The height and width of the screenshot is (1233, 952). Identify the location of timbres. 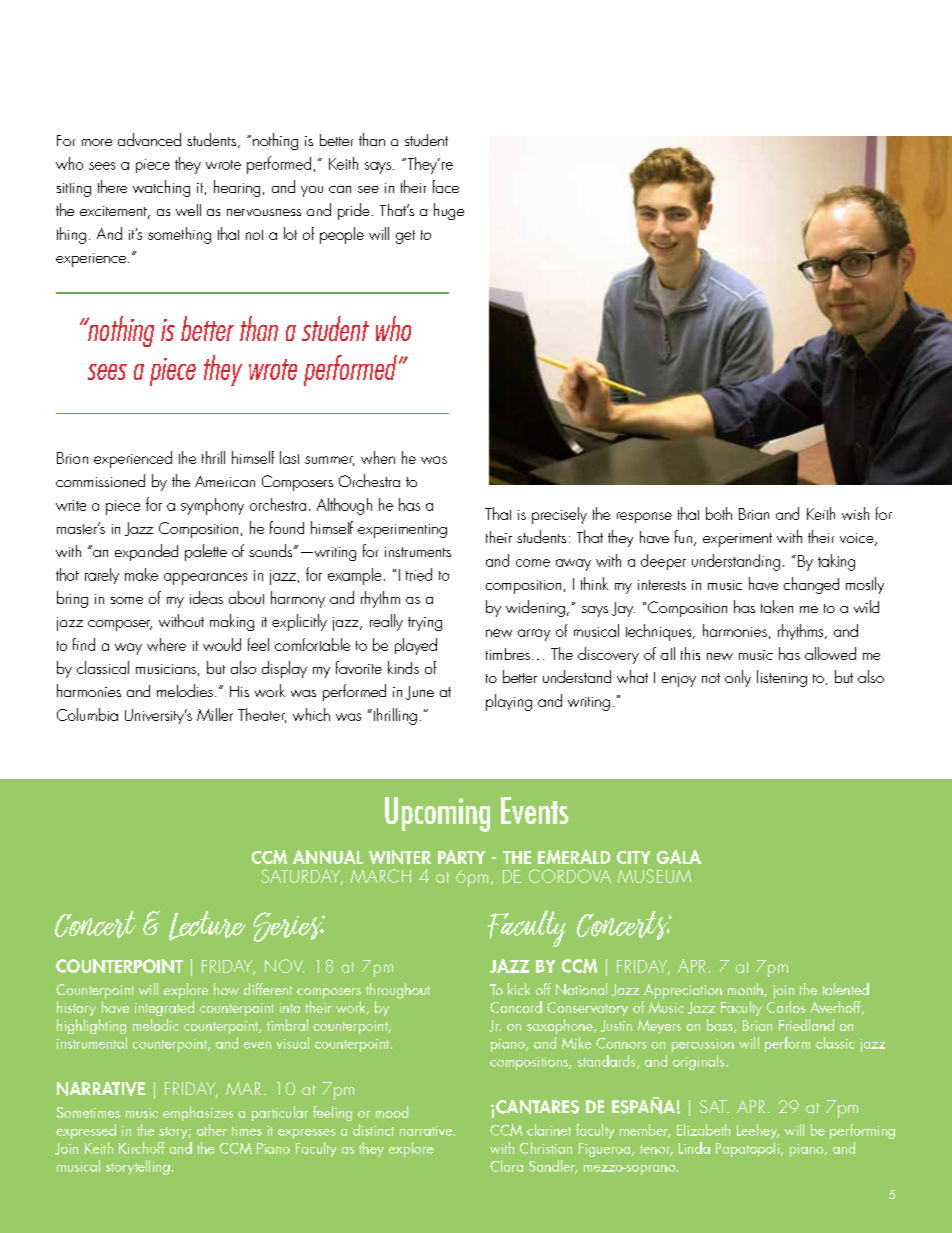
(508, 654).
